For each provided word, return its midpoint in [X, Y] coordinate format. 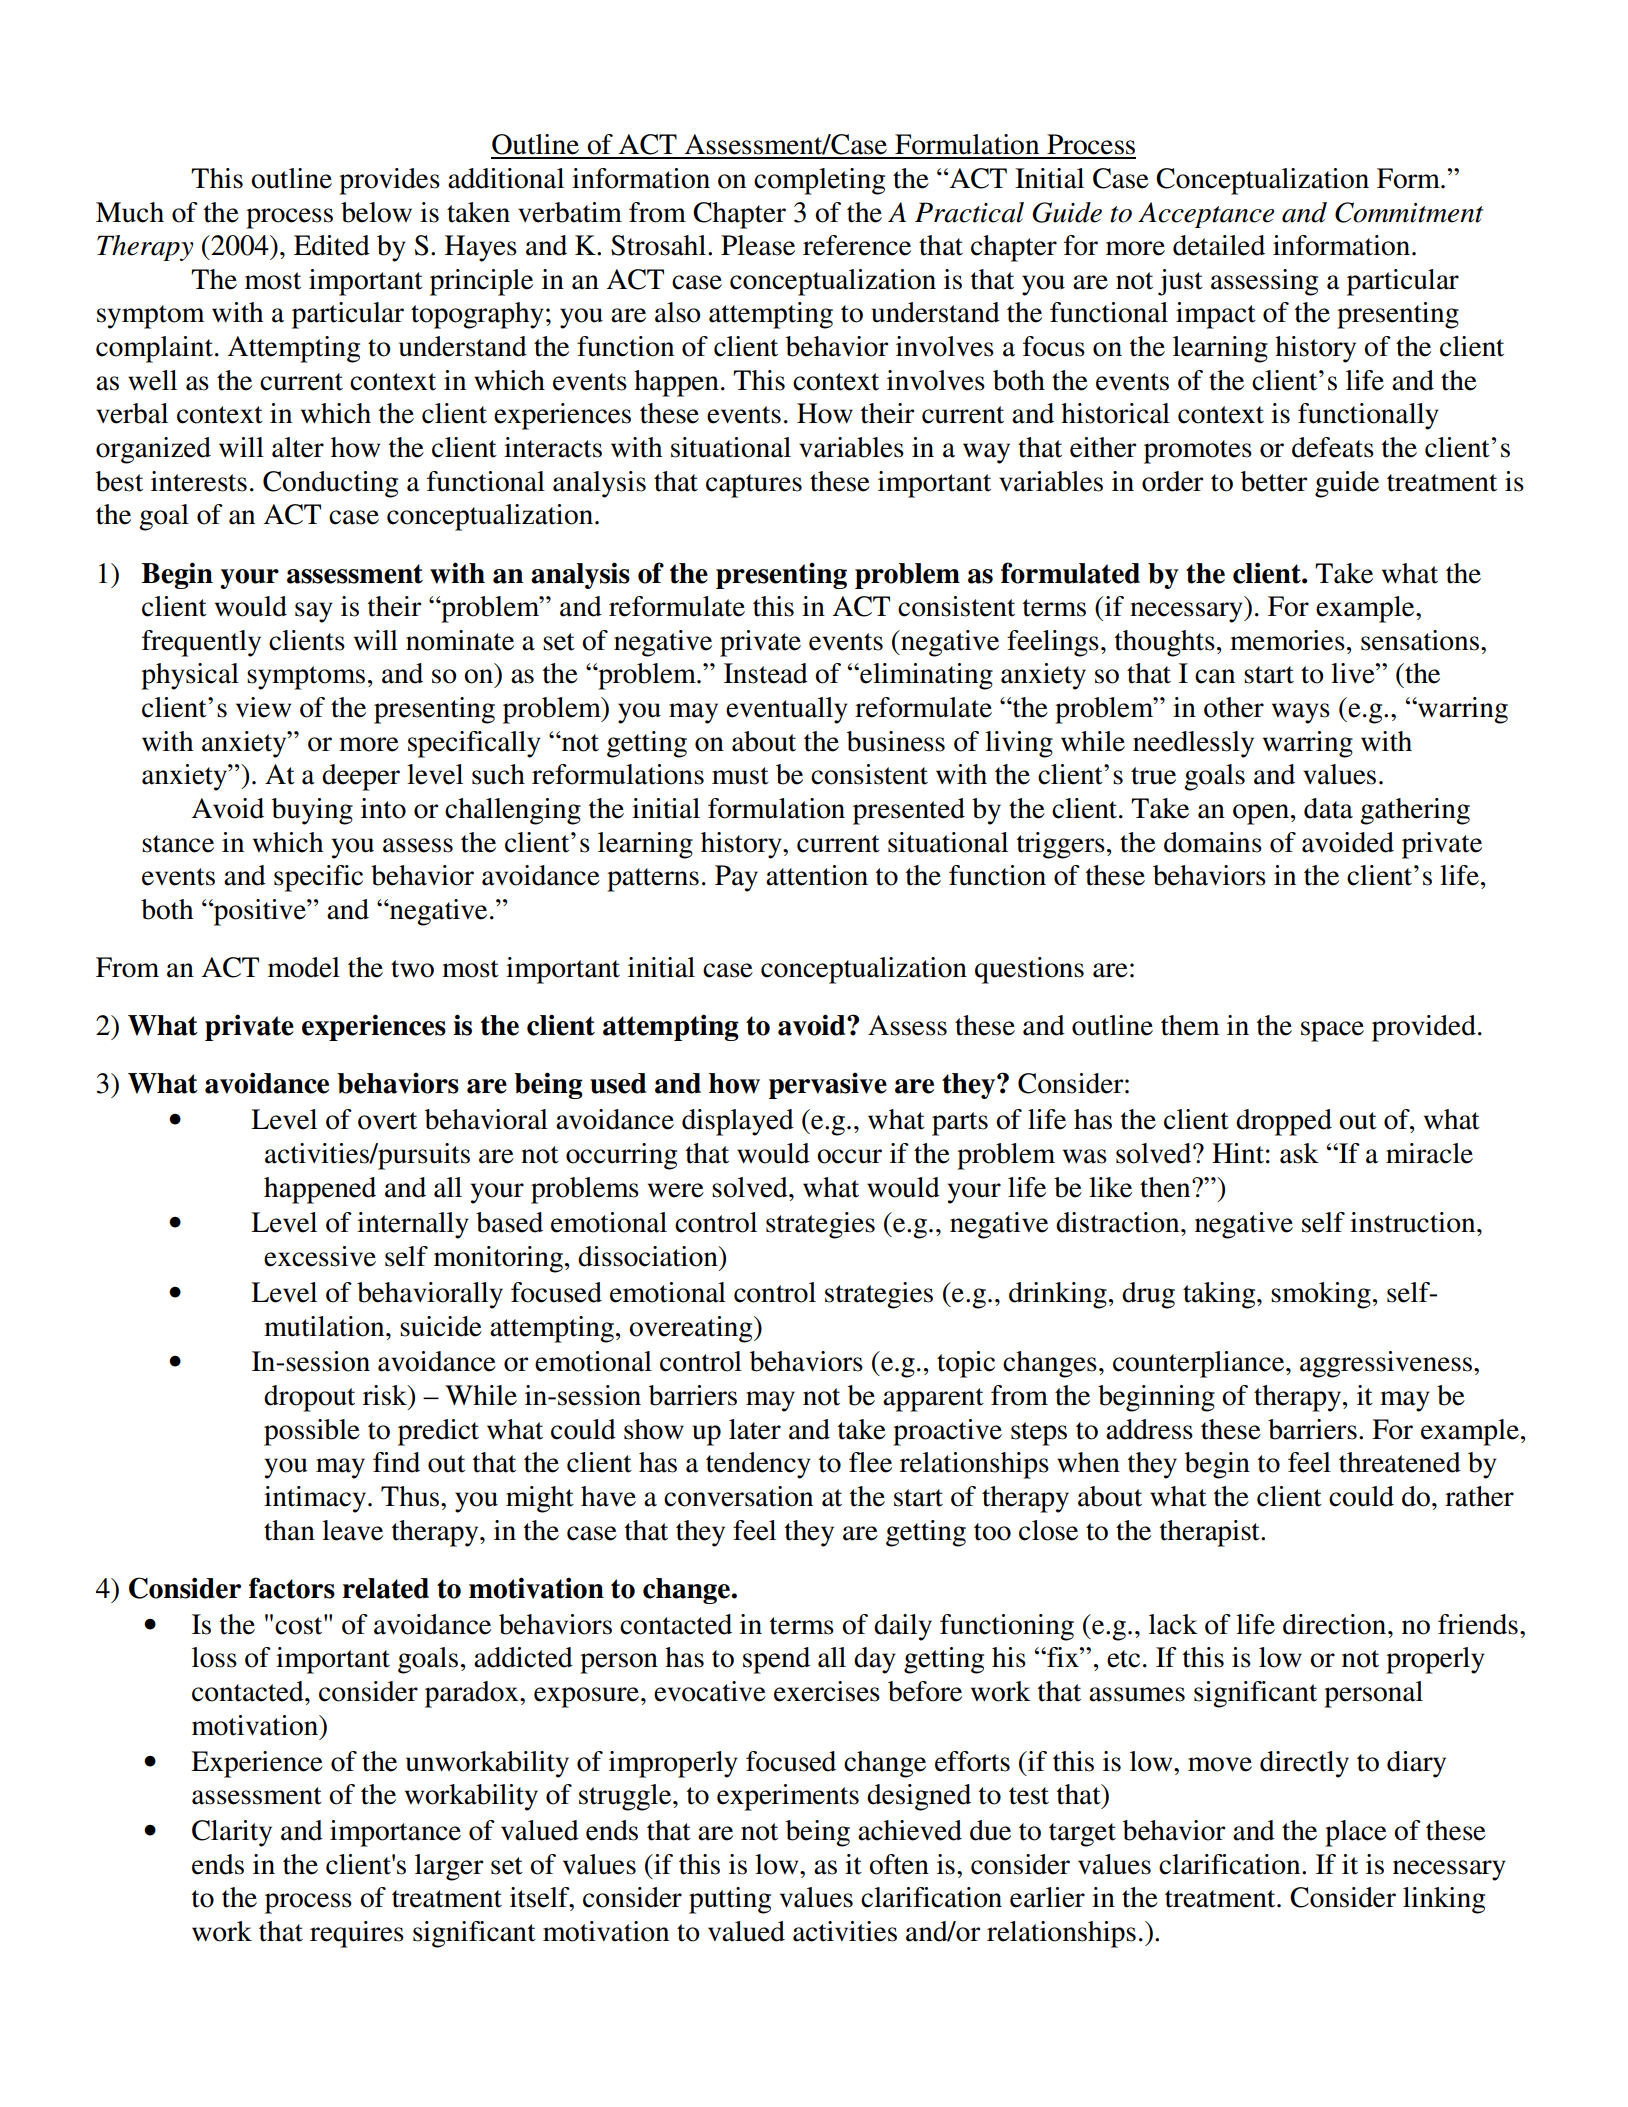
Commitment [1409, 212]
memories [1287, 640]
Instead [766, 673]
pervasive [828, 1085]
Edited [332, 245]
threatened [1400, 1462]
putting [730, 1900]
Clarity [232, 1833]
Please [758, 245]
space [1332, 1031]
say [314, 612]
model [304, 967]
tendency [758, 1465]
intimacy [315, 1499]
